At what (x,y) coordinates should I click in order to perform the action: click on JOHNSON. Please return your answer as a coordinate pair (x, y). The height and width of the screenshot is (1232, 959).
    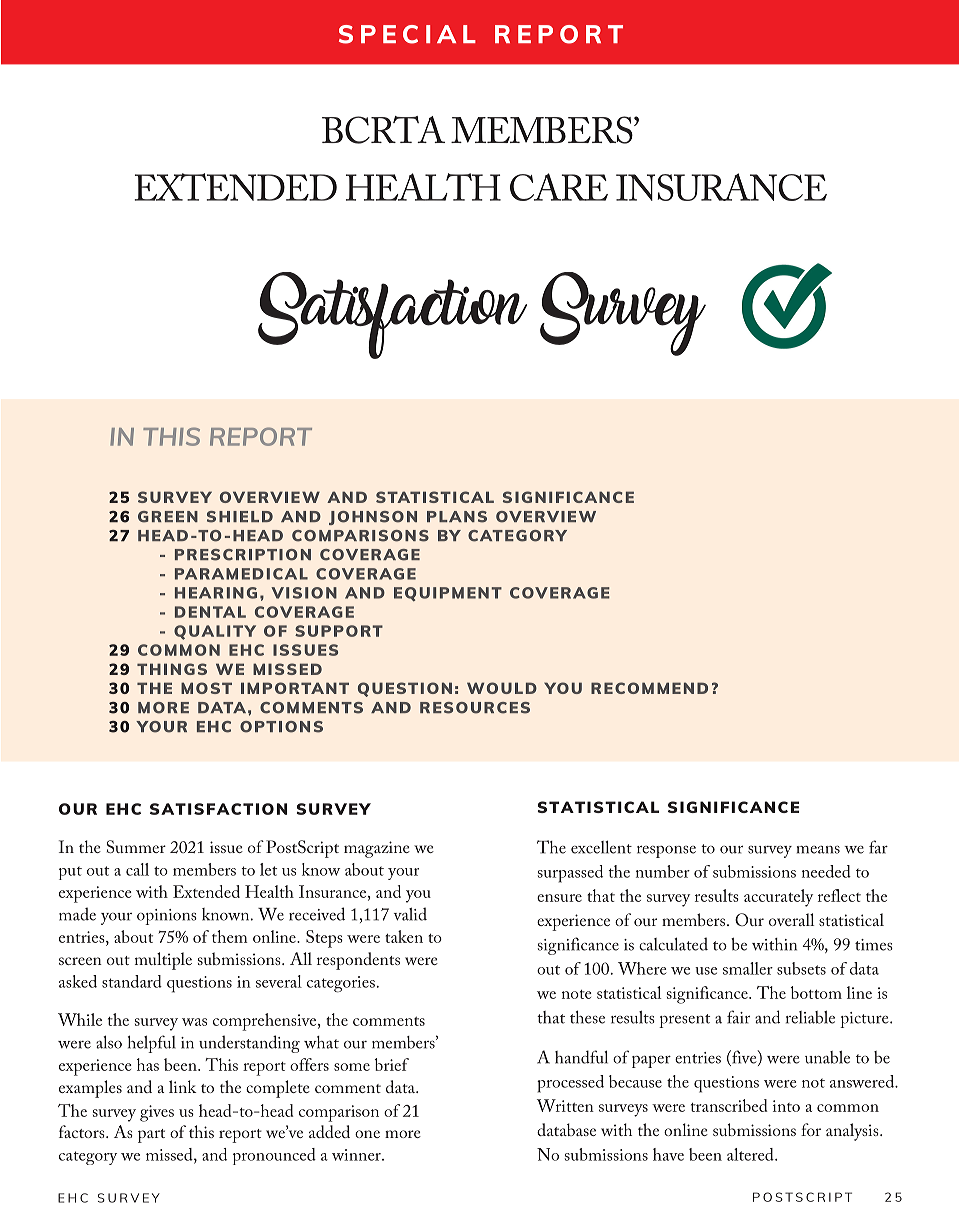
    Looking at the image, I should click on (373, 518).
